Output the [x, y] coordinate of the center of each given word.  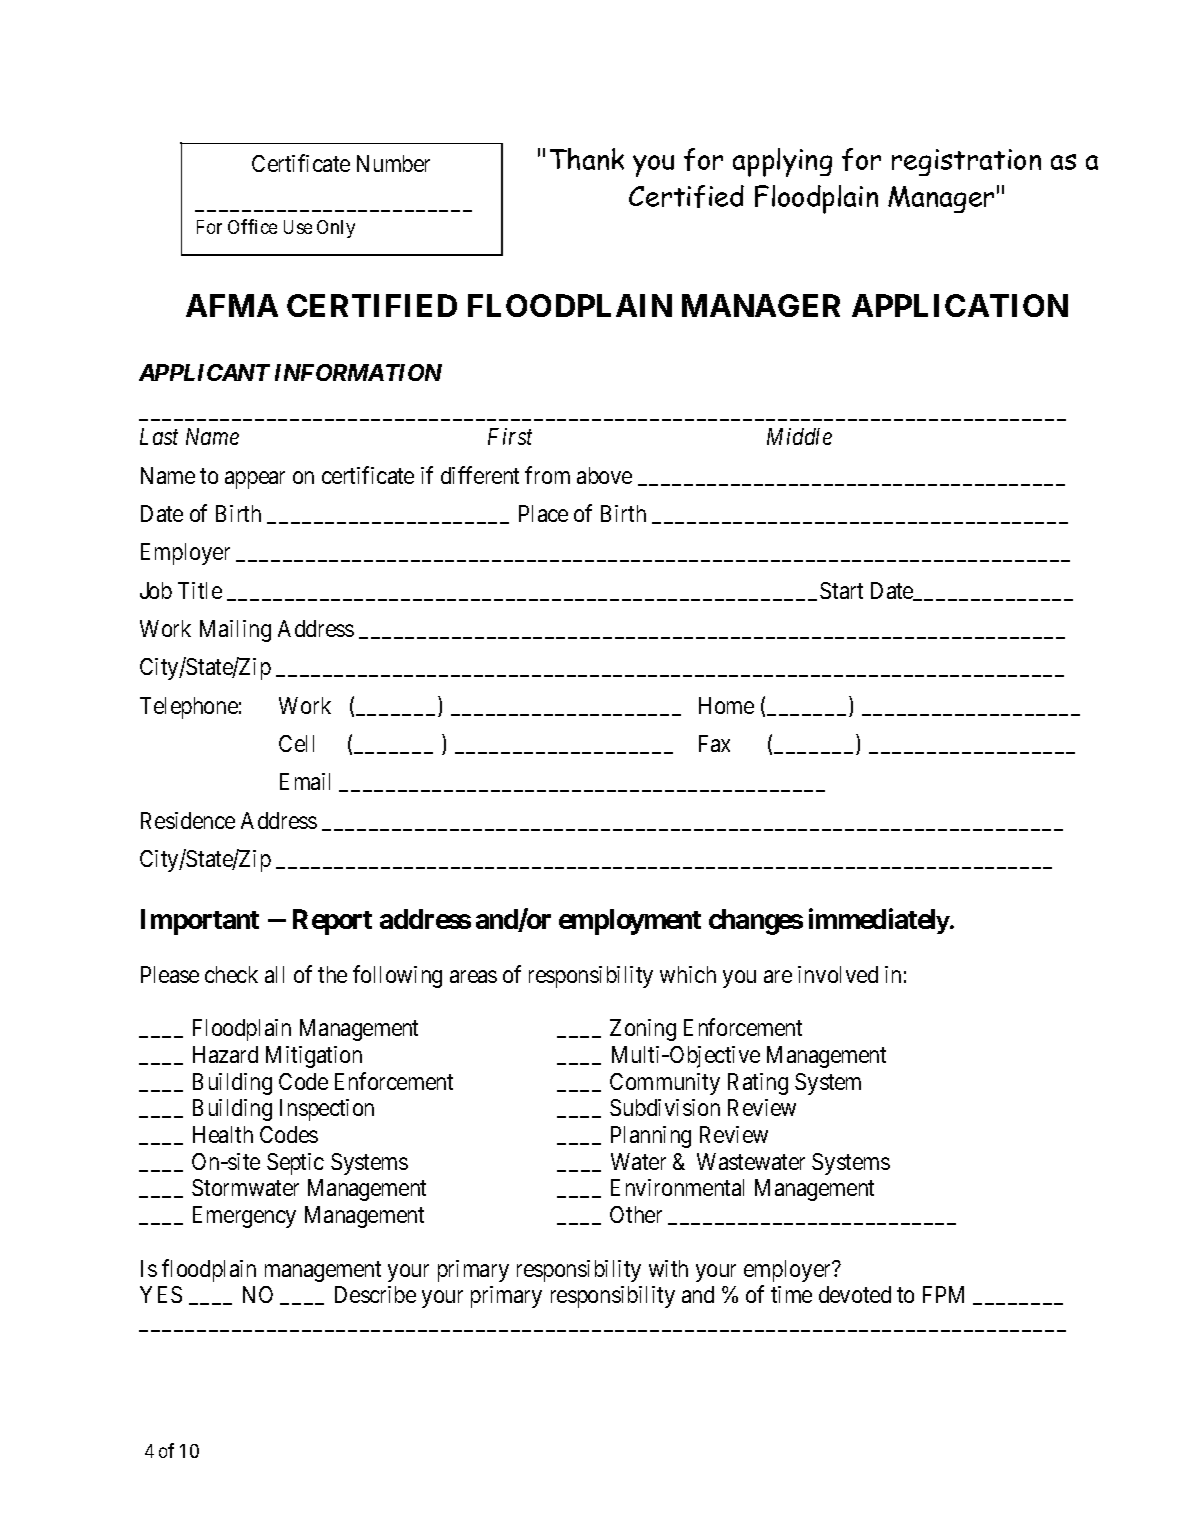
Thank [587, 159]
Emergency [244, 1217]
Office [252, 226]
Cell [296, 743]
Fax [714, 743]
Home [726, 705]
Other [636, 1214]
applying [782, 162]
